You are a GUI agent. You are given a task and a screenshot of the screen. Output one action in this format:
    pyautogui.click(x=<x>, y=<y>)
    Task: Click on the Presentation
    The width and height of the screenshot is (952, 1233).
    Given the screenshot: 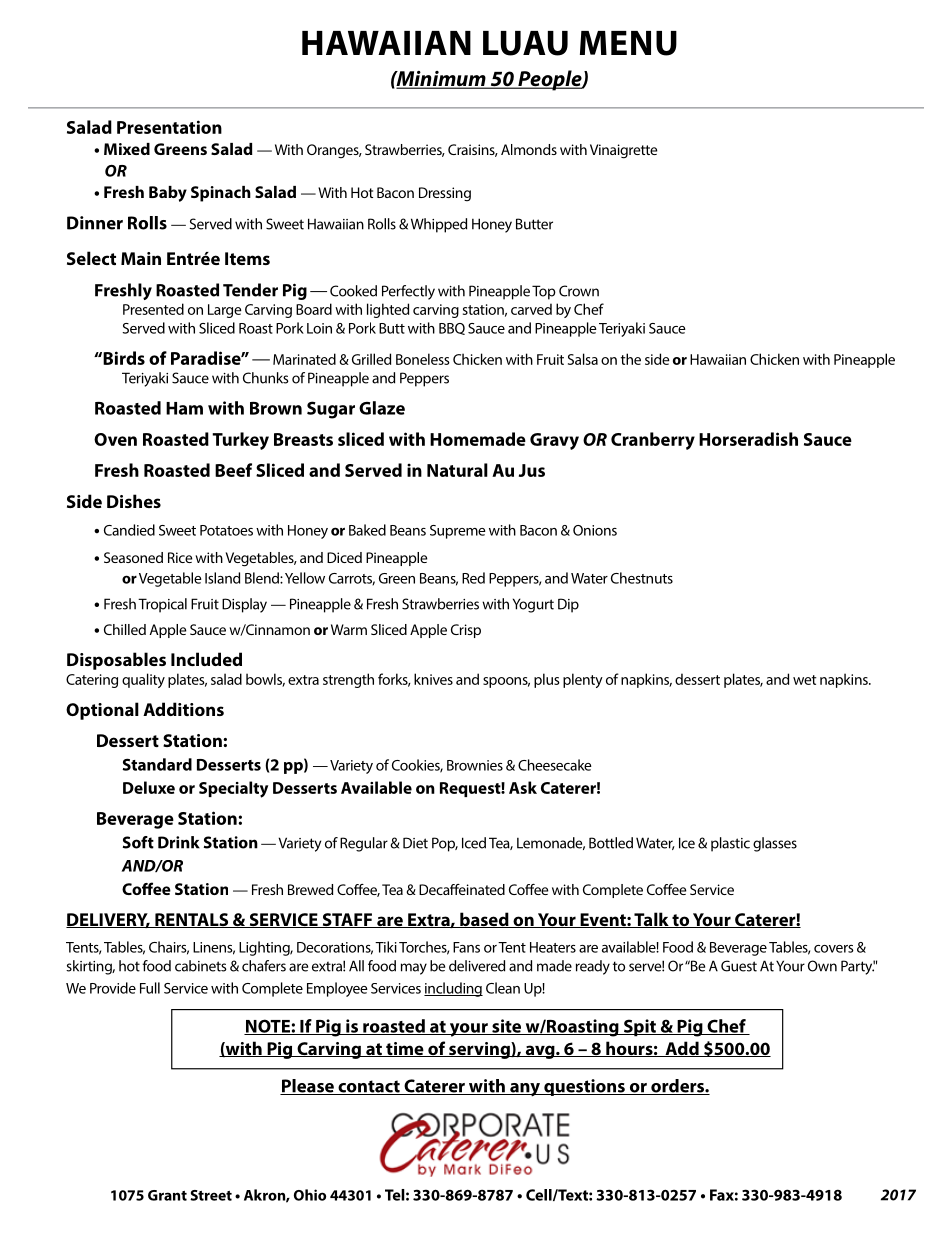 What is the action you would take?
    pyautogui.click(x=169, y=127)
